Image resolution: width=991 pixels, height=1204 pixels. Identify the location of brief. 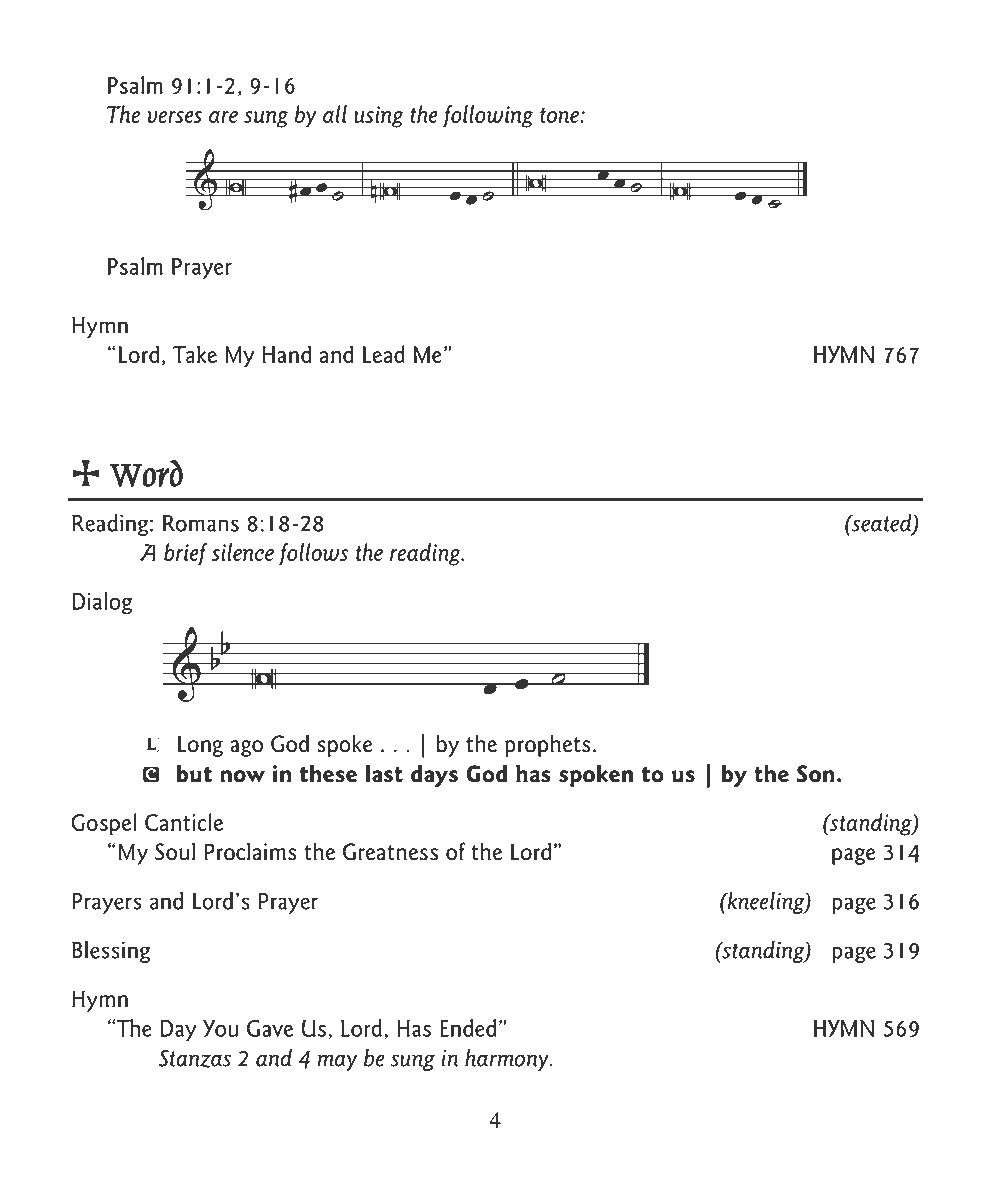
(185, 554).
